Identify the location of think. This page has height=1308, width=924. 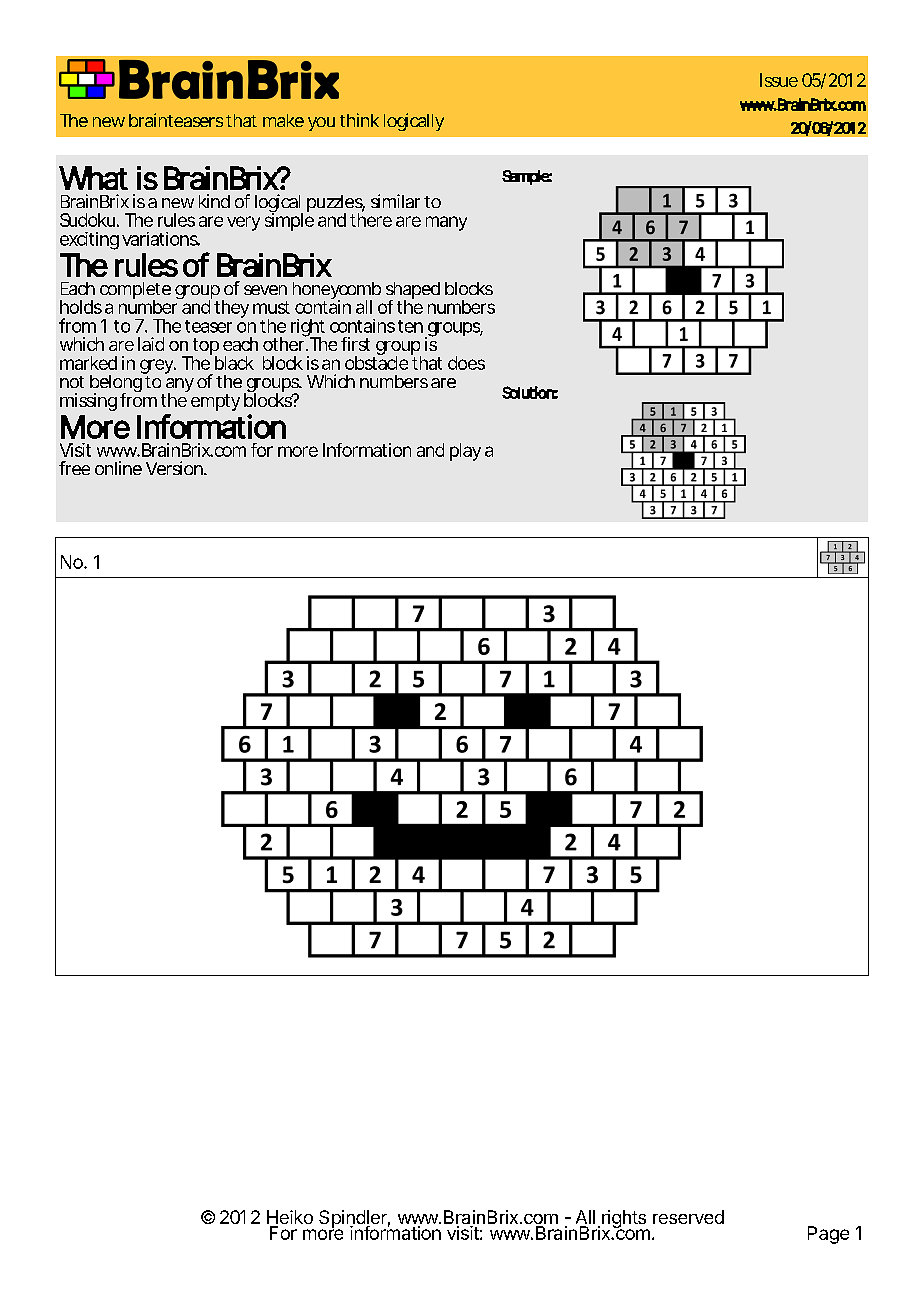
(359, 120).
